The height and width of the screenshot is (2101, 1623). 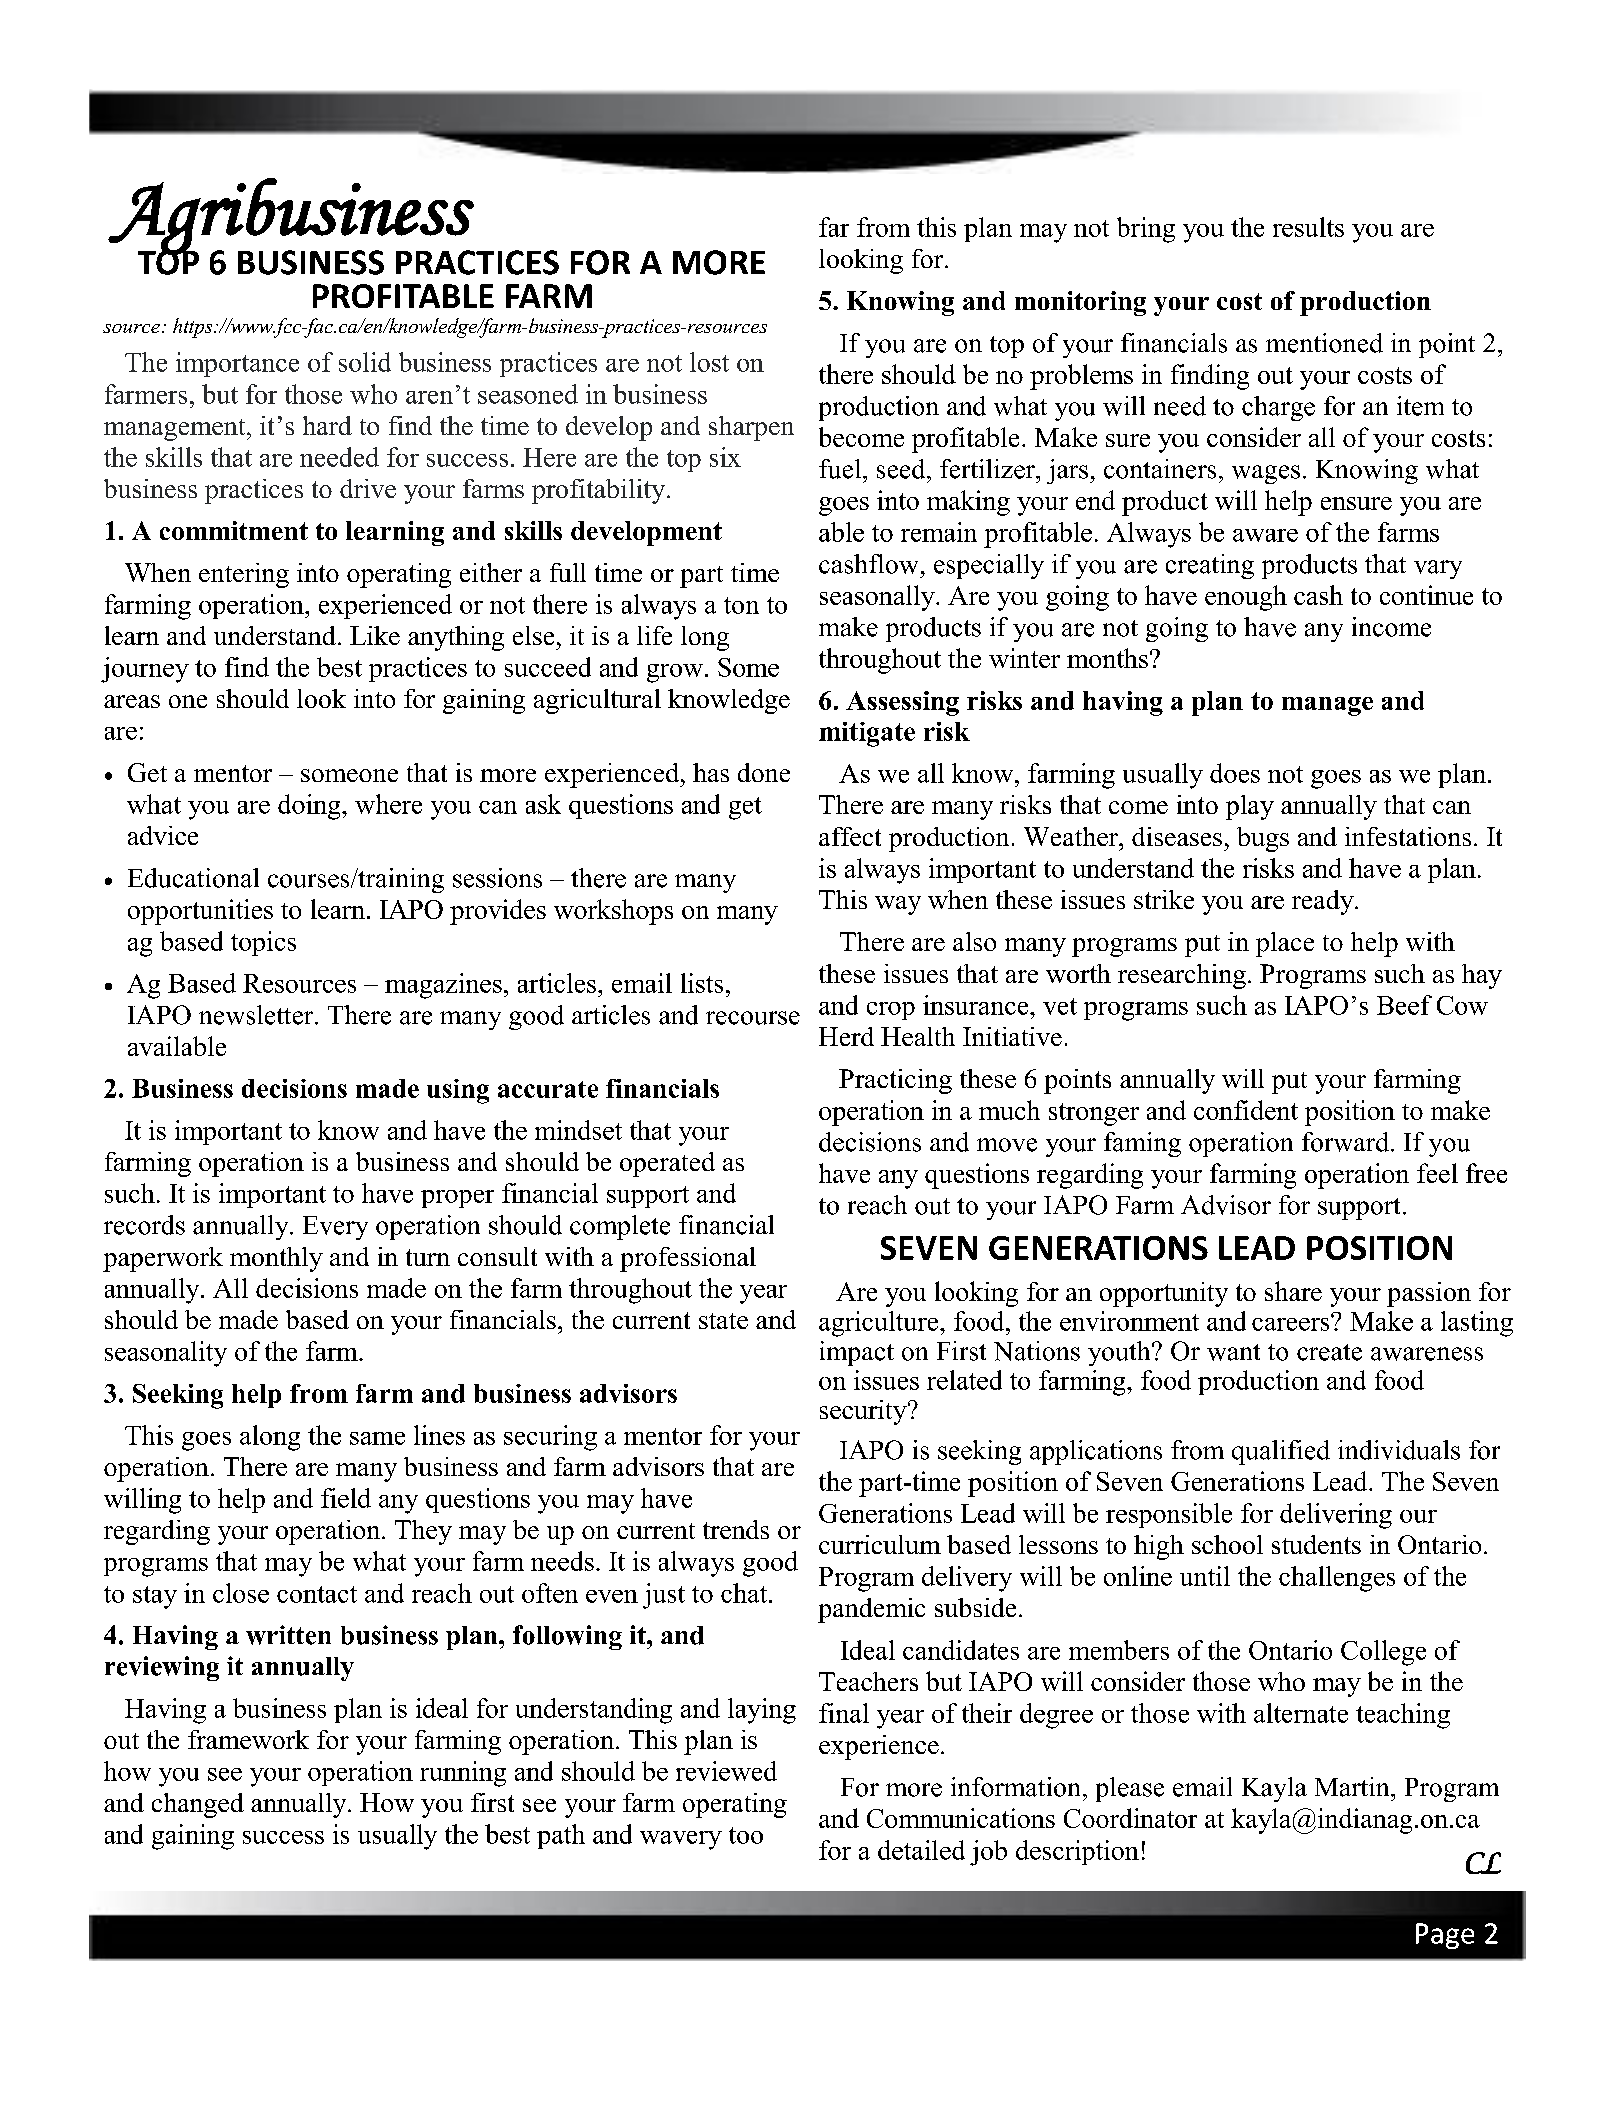 What do you see at coordinates (1308, 227) in the screenshot?
I see `results` at bounding box center [1308, 227].
